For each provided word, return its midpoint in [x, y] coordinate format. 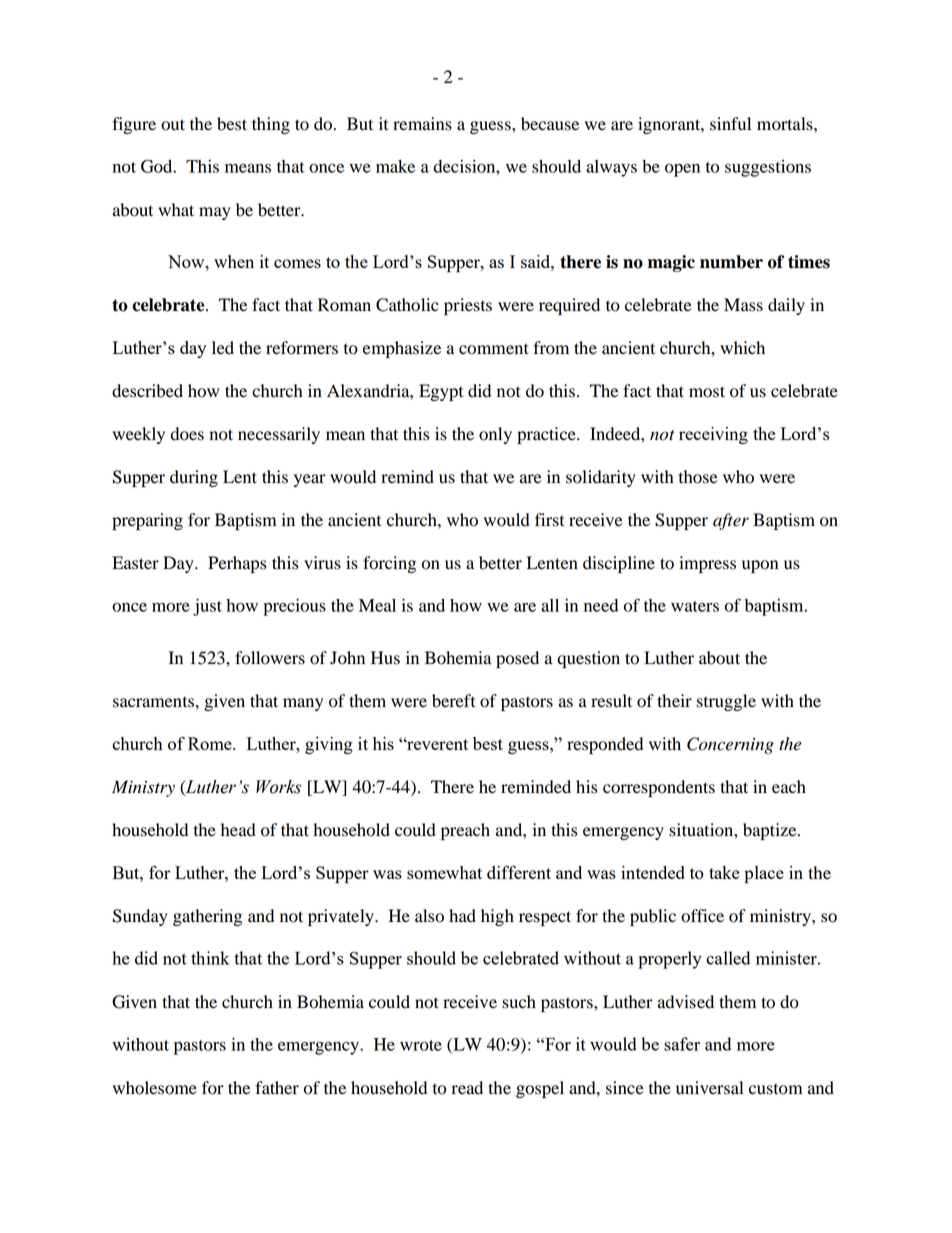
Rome [211, 743]
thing [271, 125]
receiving [713, 435]
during [194, 478]
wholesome [155, 1088]
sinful [730, 124]
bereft [453, 701]
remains [422, 124]
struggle [726, 702]
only [495, 435]
